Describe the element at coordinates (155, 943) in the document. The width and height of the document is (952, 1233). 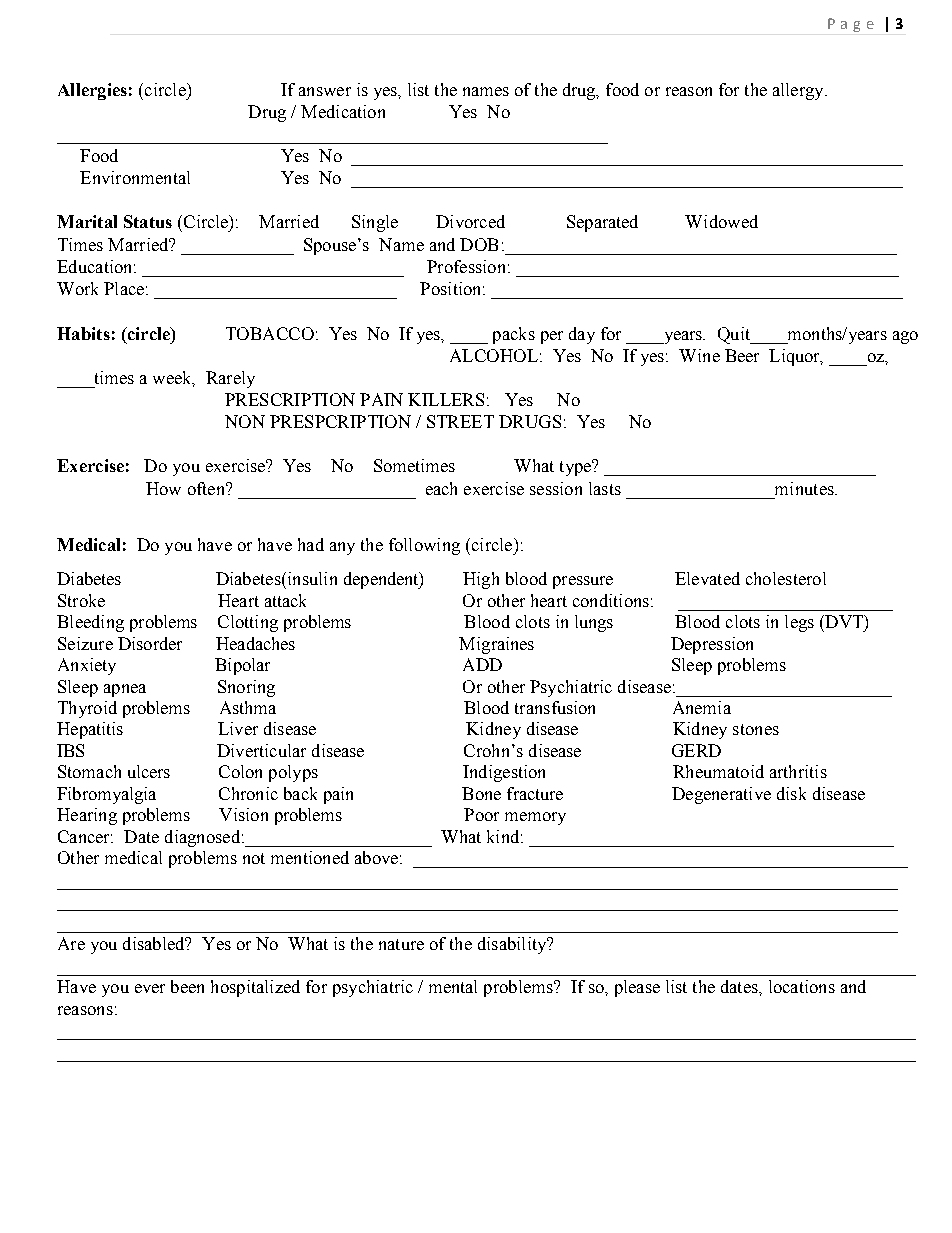
I see `disabled` at that location.
